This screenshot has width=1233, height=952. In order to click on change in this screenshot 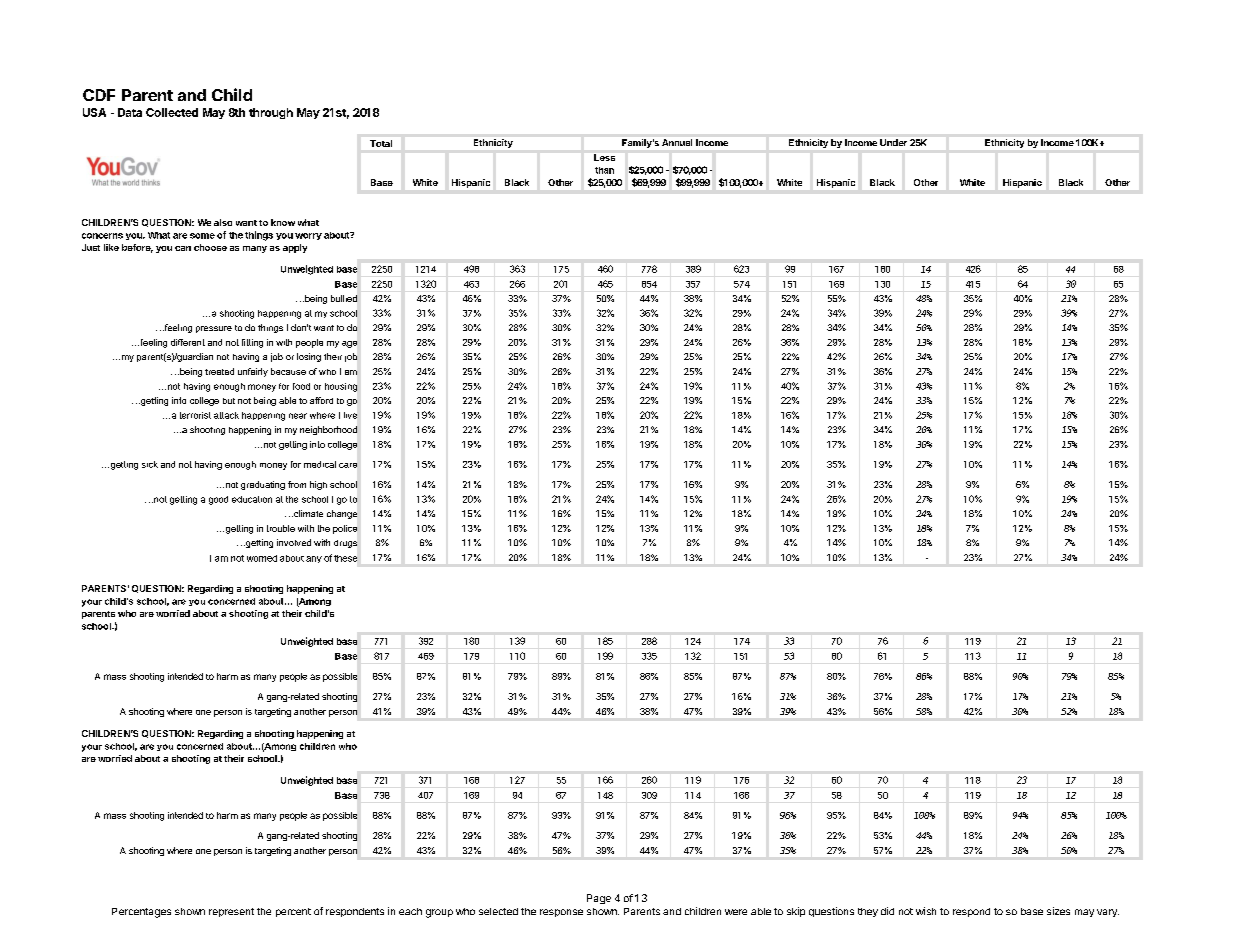, I will do `click(342, 514)`.
